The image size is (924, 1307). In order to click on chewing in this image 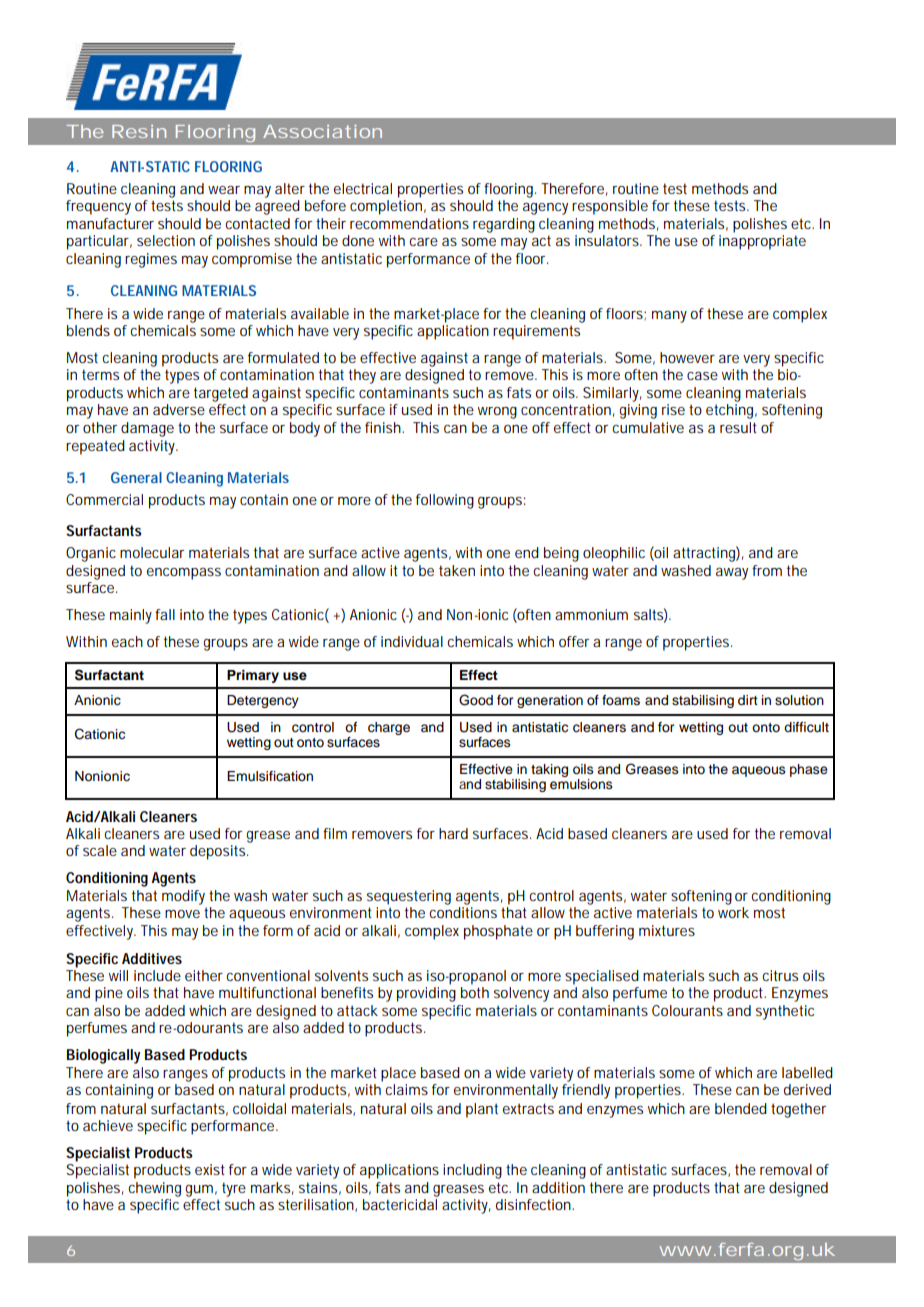, I will do `click(154, 1189)`.
